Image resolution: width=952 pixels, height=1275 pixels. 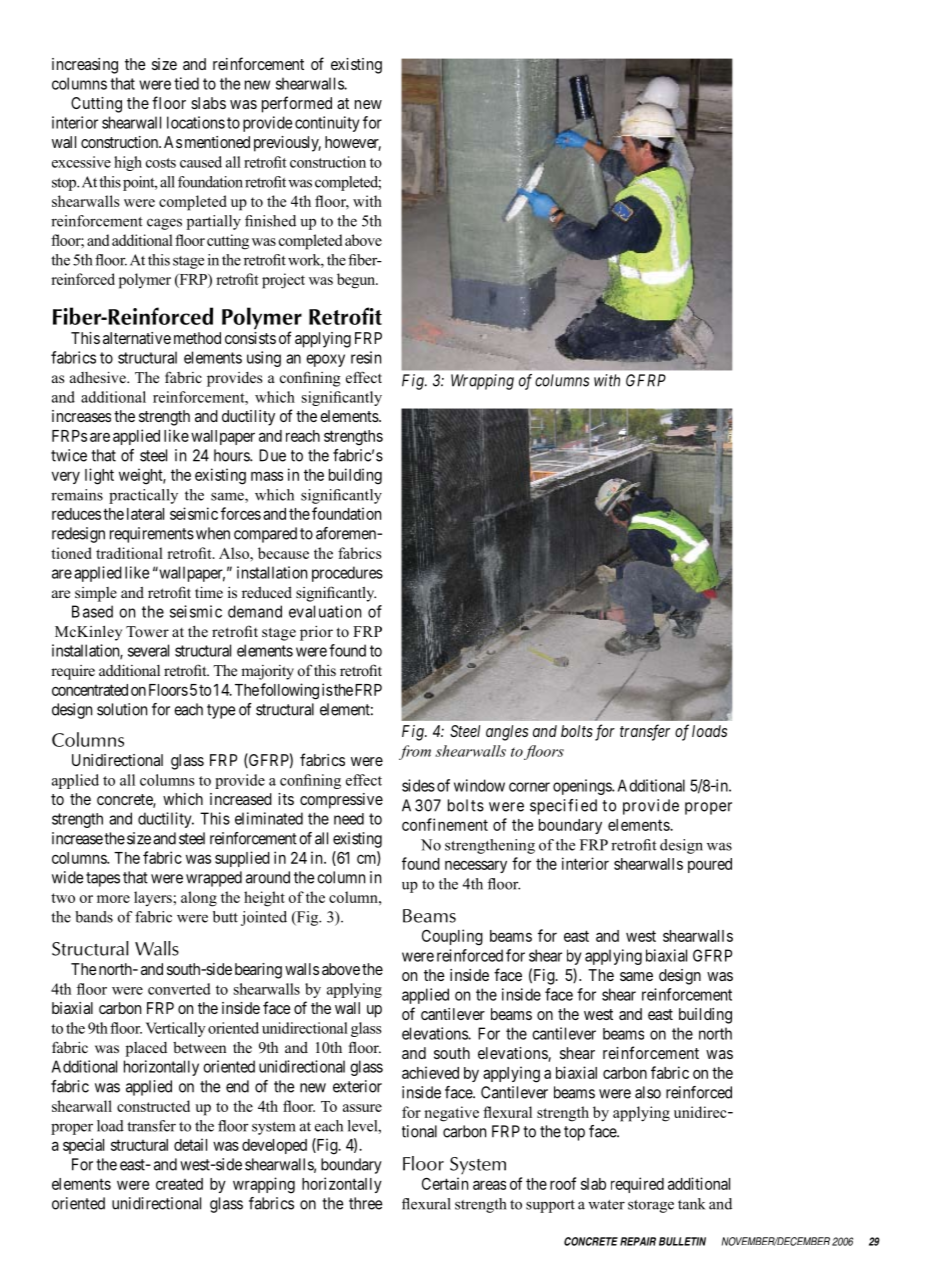 What do you see at coordinates (186, 83) in the screenshot?
I see `tied` at bounding box center [186, 83].
